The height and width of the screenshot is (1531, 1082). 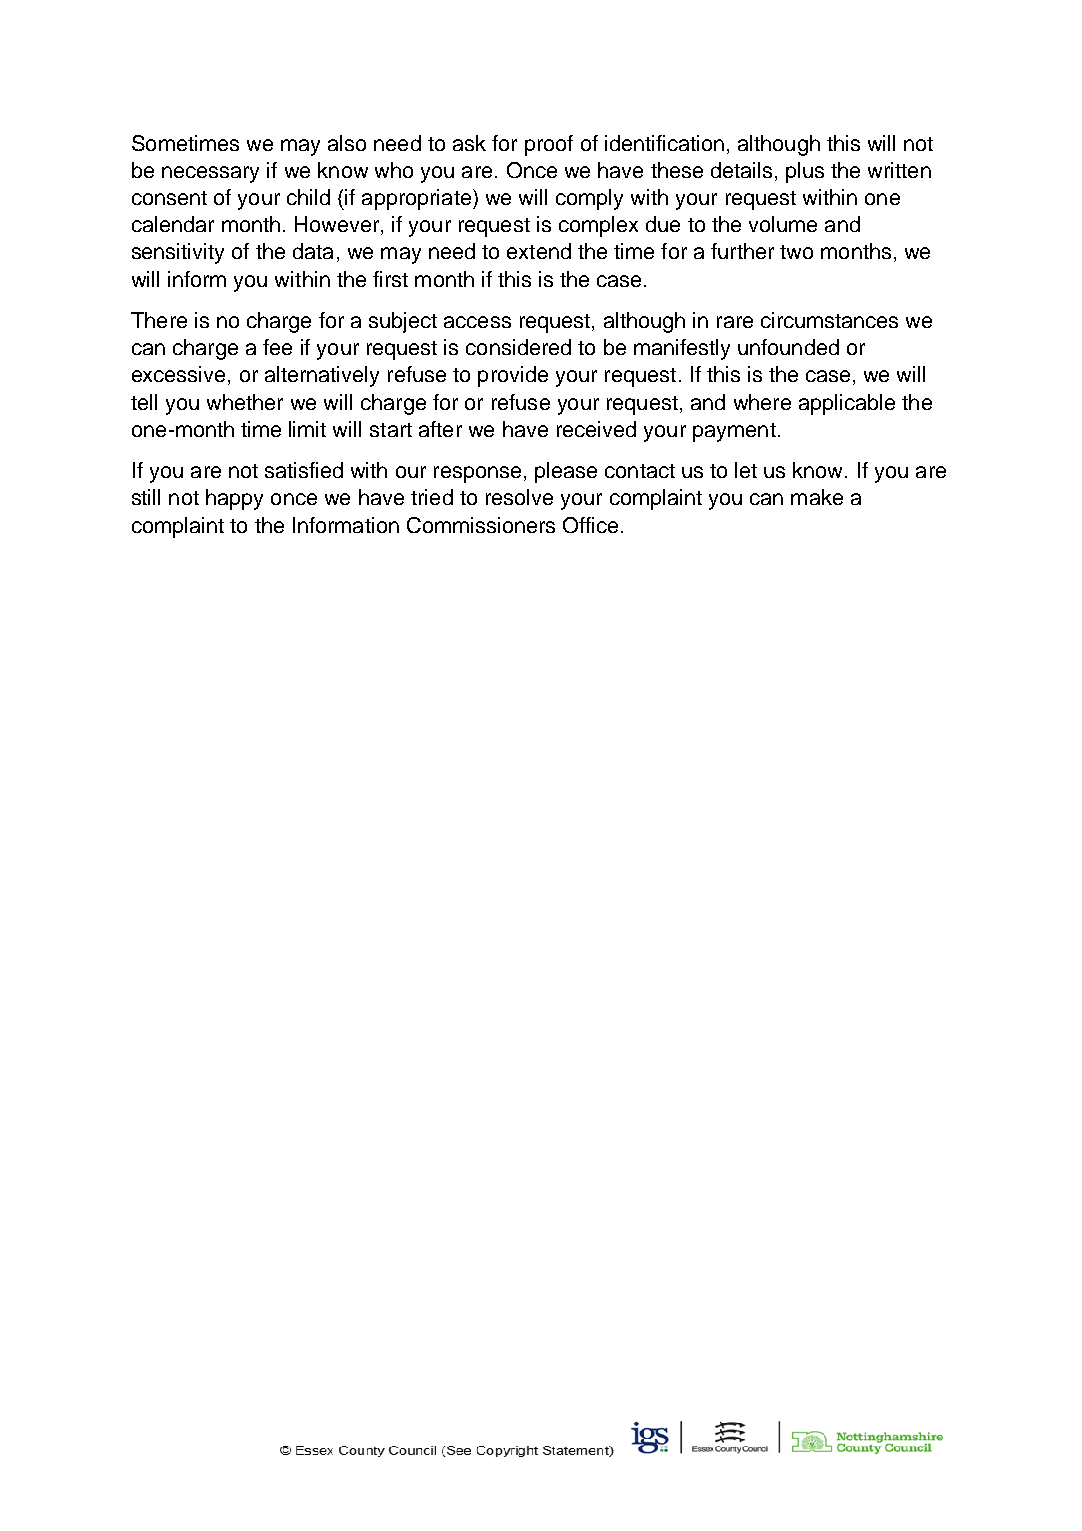 What do you see at coordinates (178, 253) in the screenshot?
I see `sensitivity` at bounding box center [178, 253].
